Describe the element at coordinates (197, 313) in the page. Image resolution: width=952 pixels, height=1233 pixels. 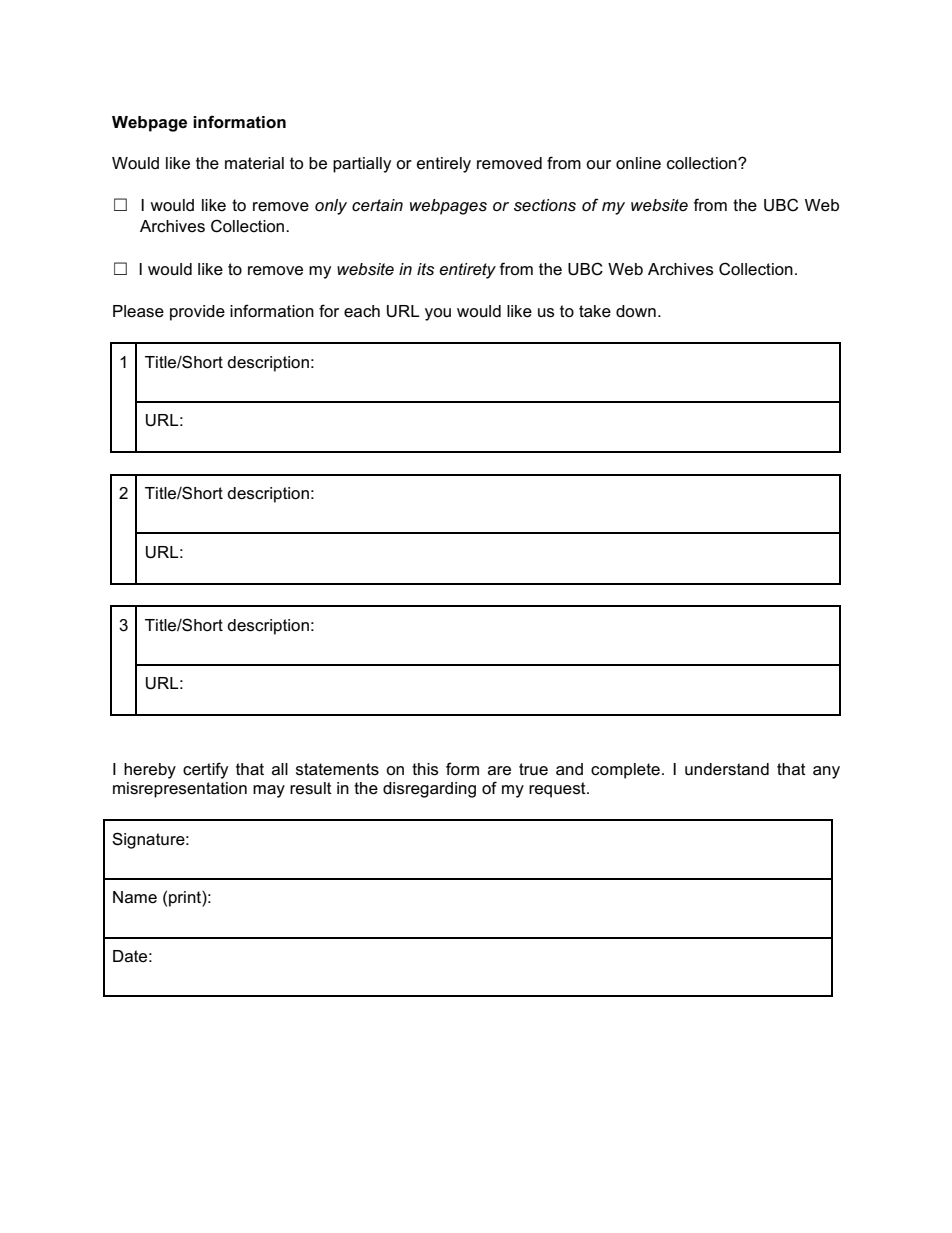
I see `provide` at that location.
